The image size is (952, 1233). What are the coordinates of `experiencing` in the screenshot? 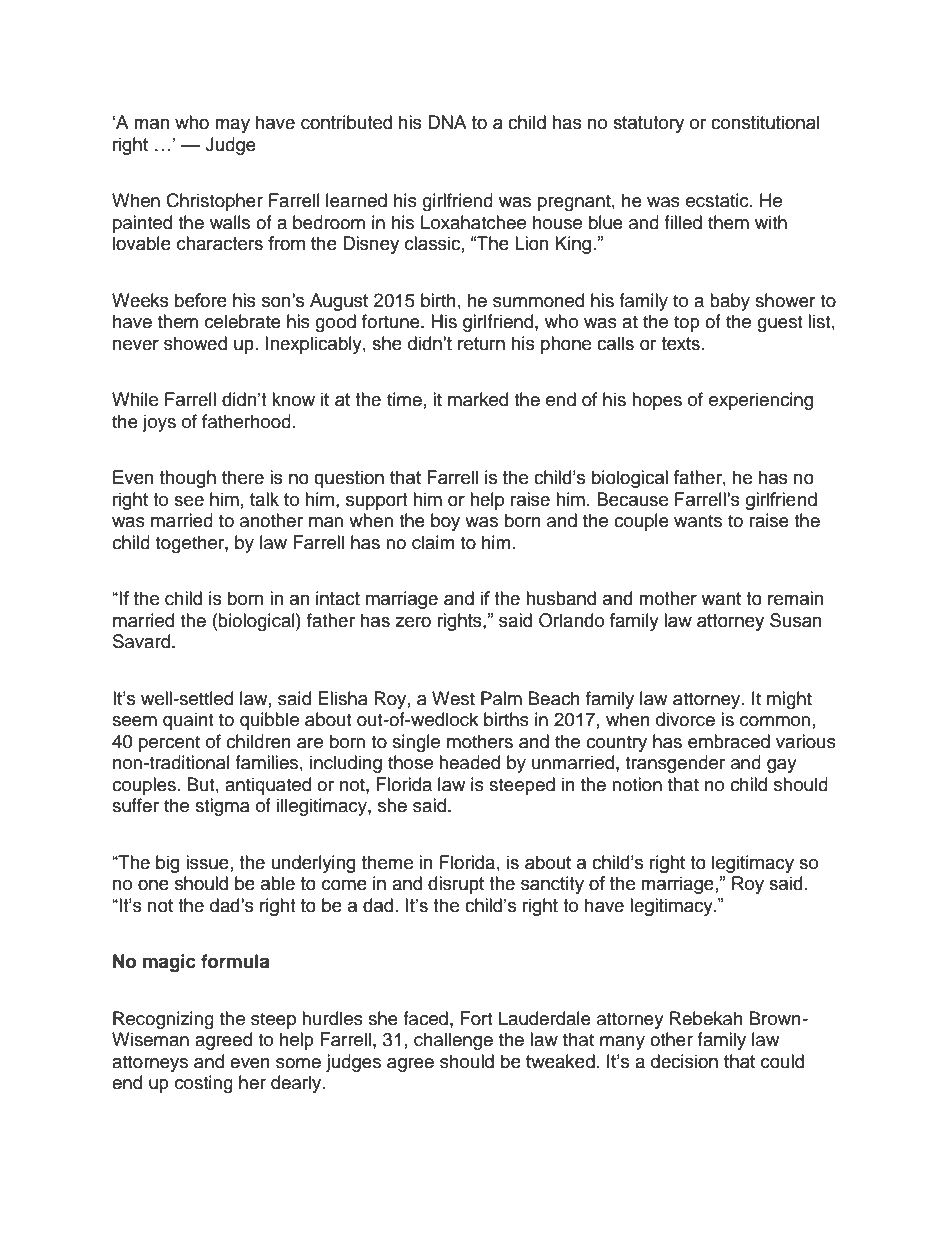 It's located at (761, 401).
